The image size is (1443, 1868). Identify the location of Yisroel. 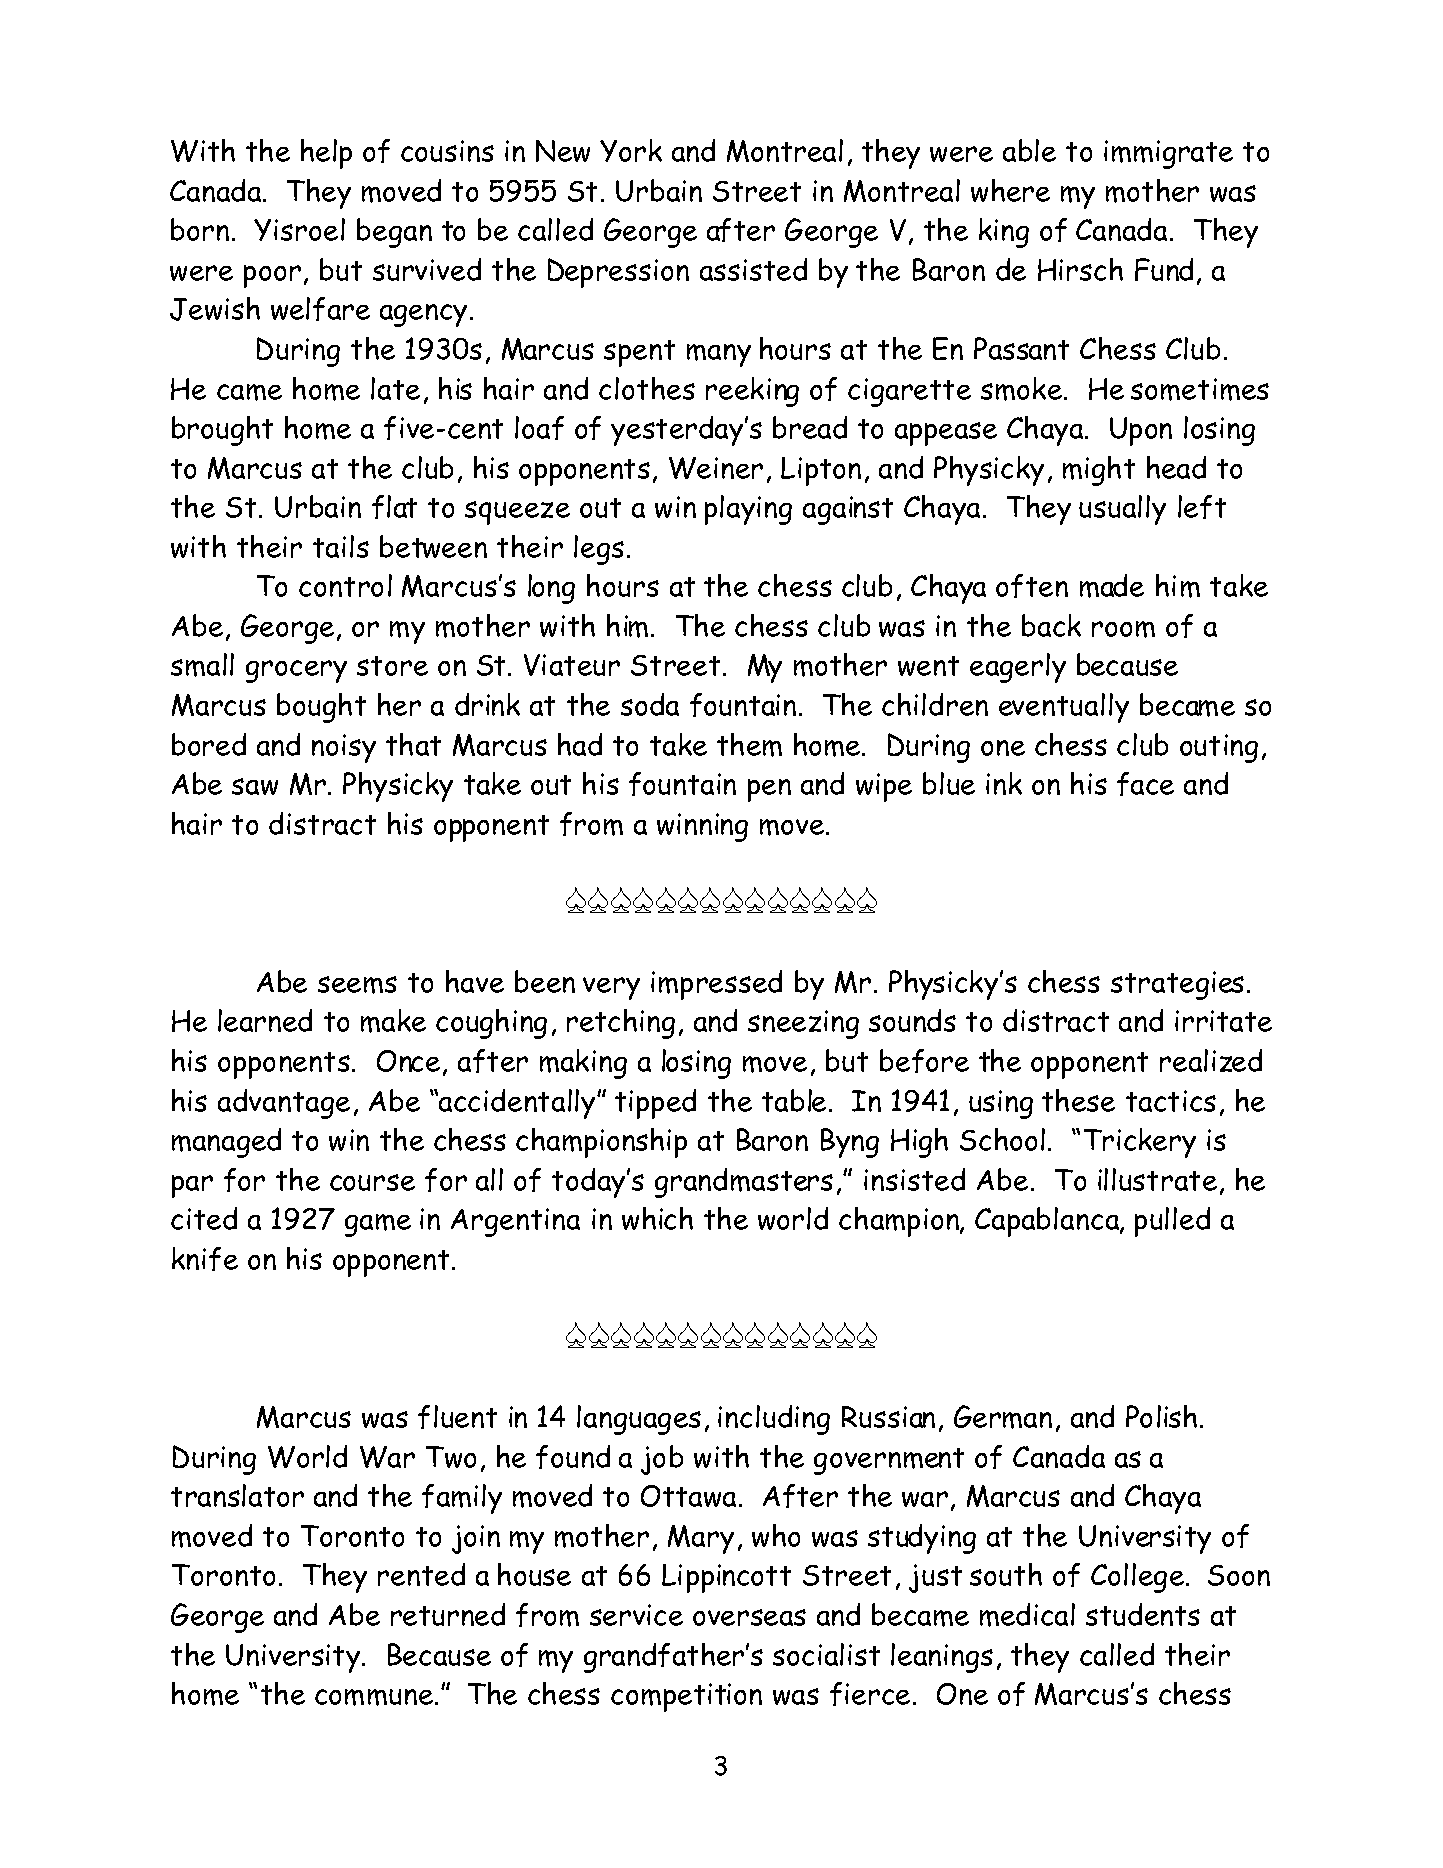
(299, 229).
